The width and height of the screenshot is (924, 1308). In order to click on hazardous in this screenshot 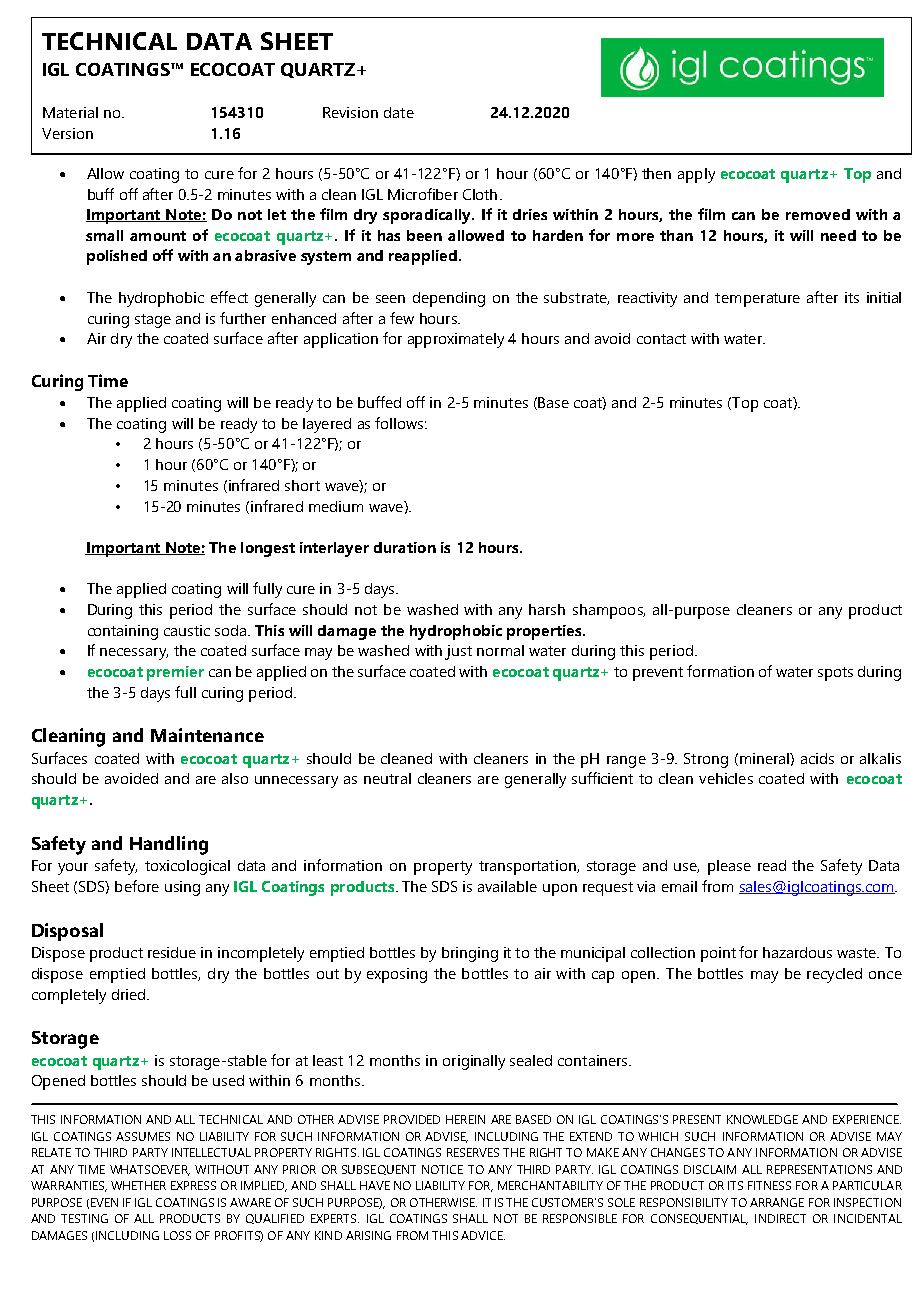, I will do `click(797, 952)`.
